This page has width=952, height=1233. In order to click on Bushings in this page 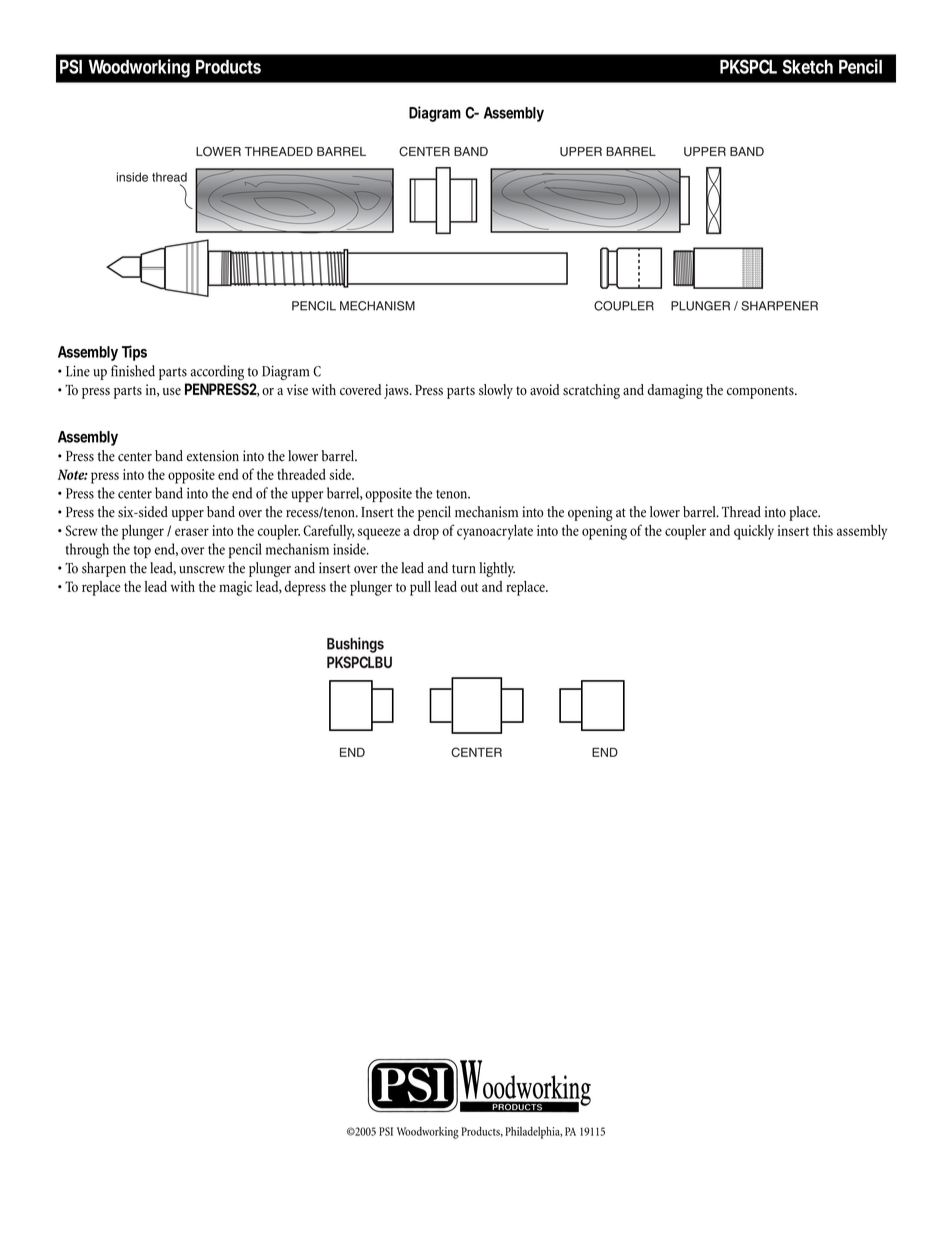, I will do `click(355, 645)`.
